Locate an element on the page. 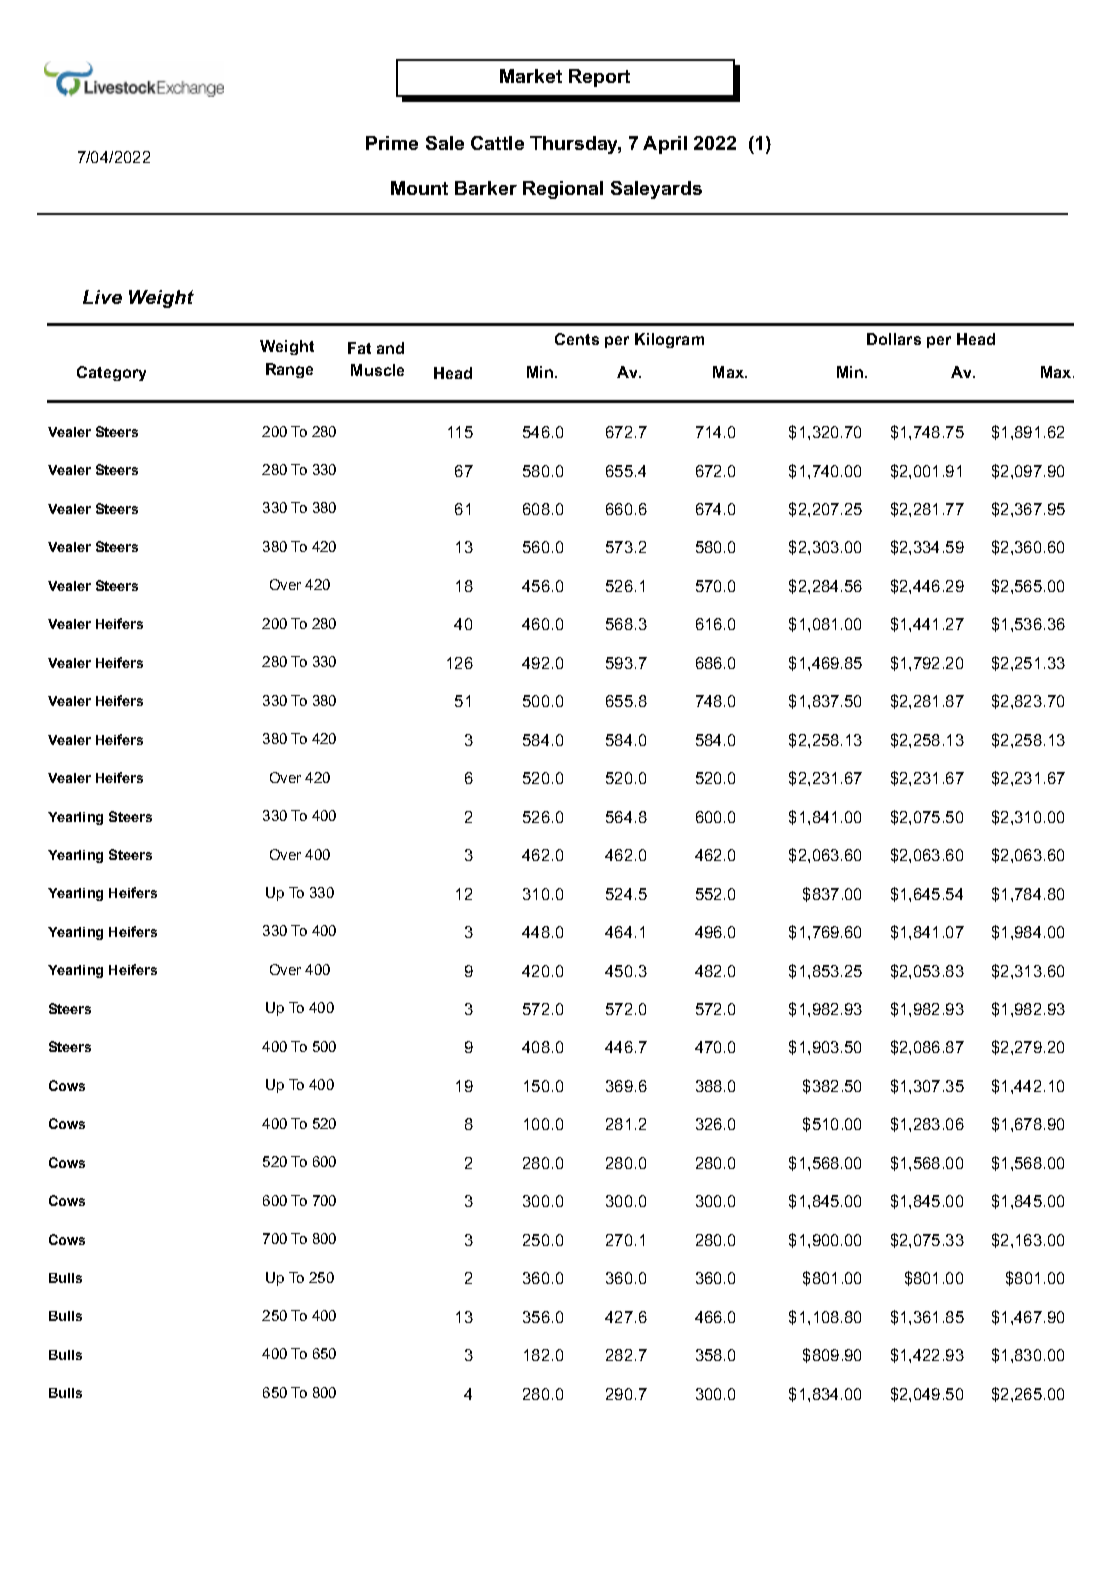  Market is located at coordinates (531, 76).
